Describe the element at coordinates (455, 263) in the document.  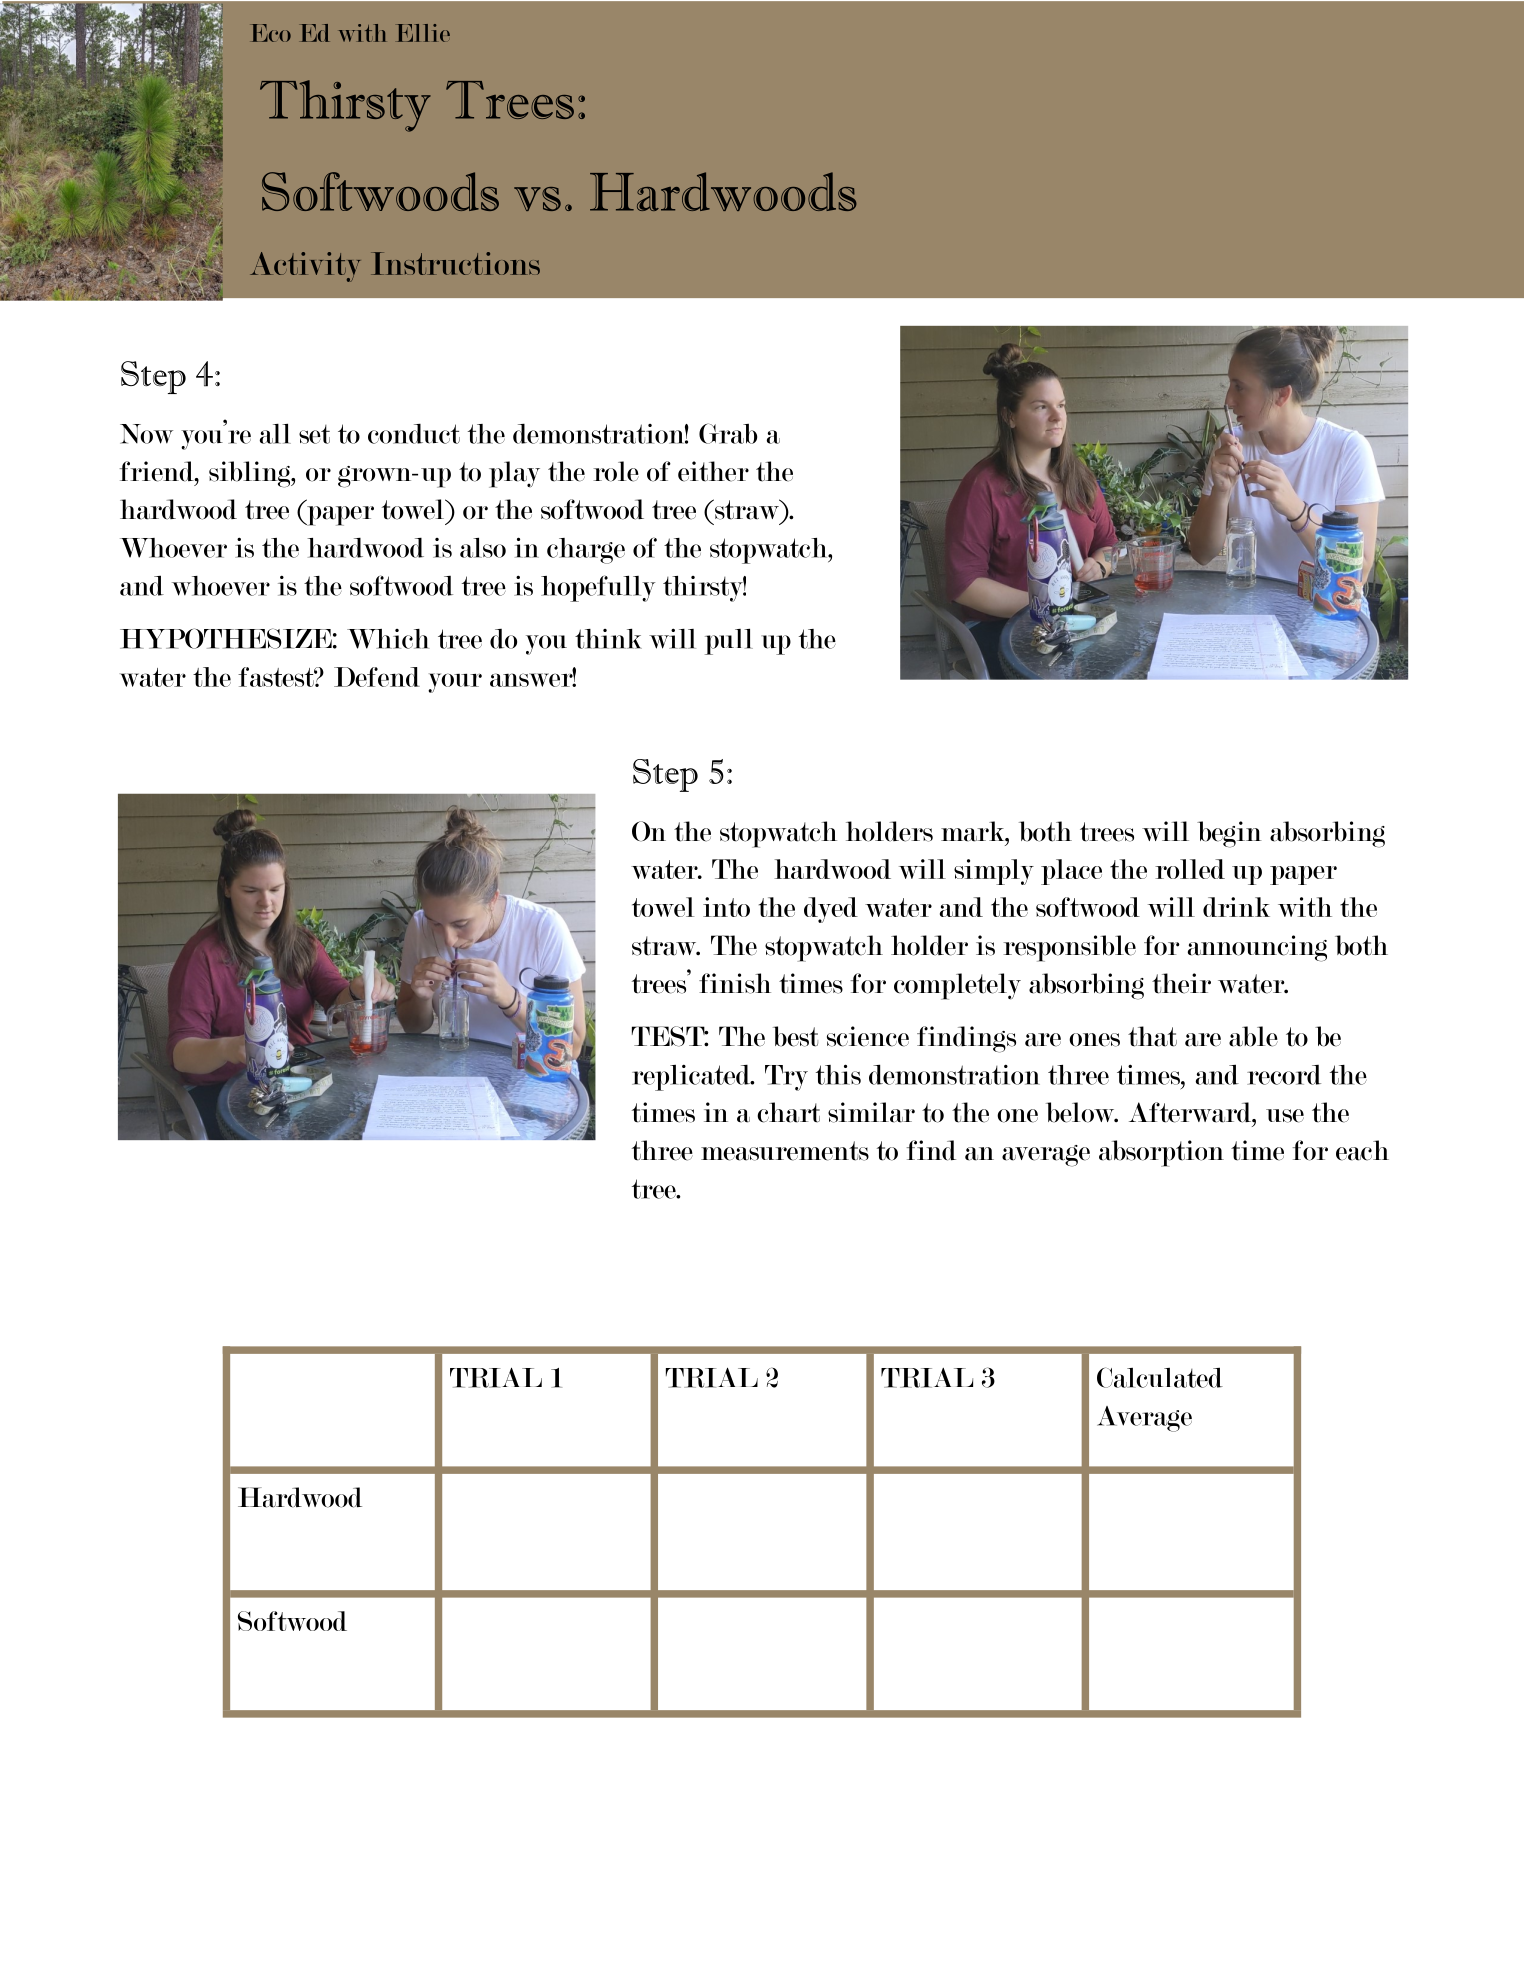
I see `Instructions` at that location.
